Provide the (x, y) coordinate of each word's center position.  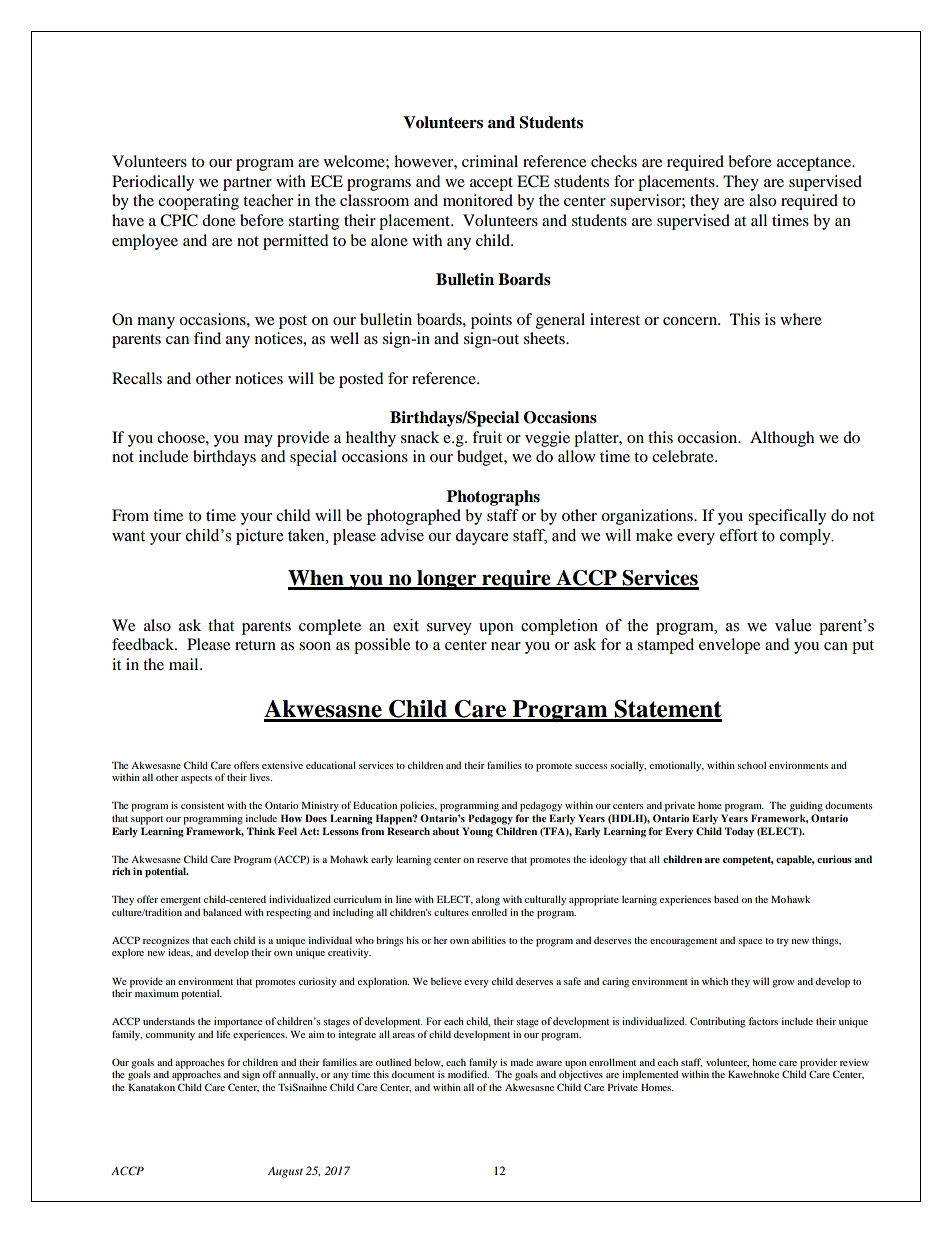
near (506, 646)
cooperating (198, 202)
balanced (222, 912)
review (854, 1062)
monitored (478, 200)
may (258, 441)
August (285, 1172)
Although (782, 439)
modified (468, 1074)
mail (185, 664)
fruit (487, 437)
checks (614, 161)
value (793, 625)
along (488, 900)
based (726, 899)
